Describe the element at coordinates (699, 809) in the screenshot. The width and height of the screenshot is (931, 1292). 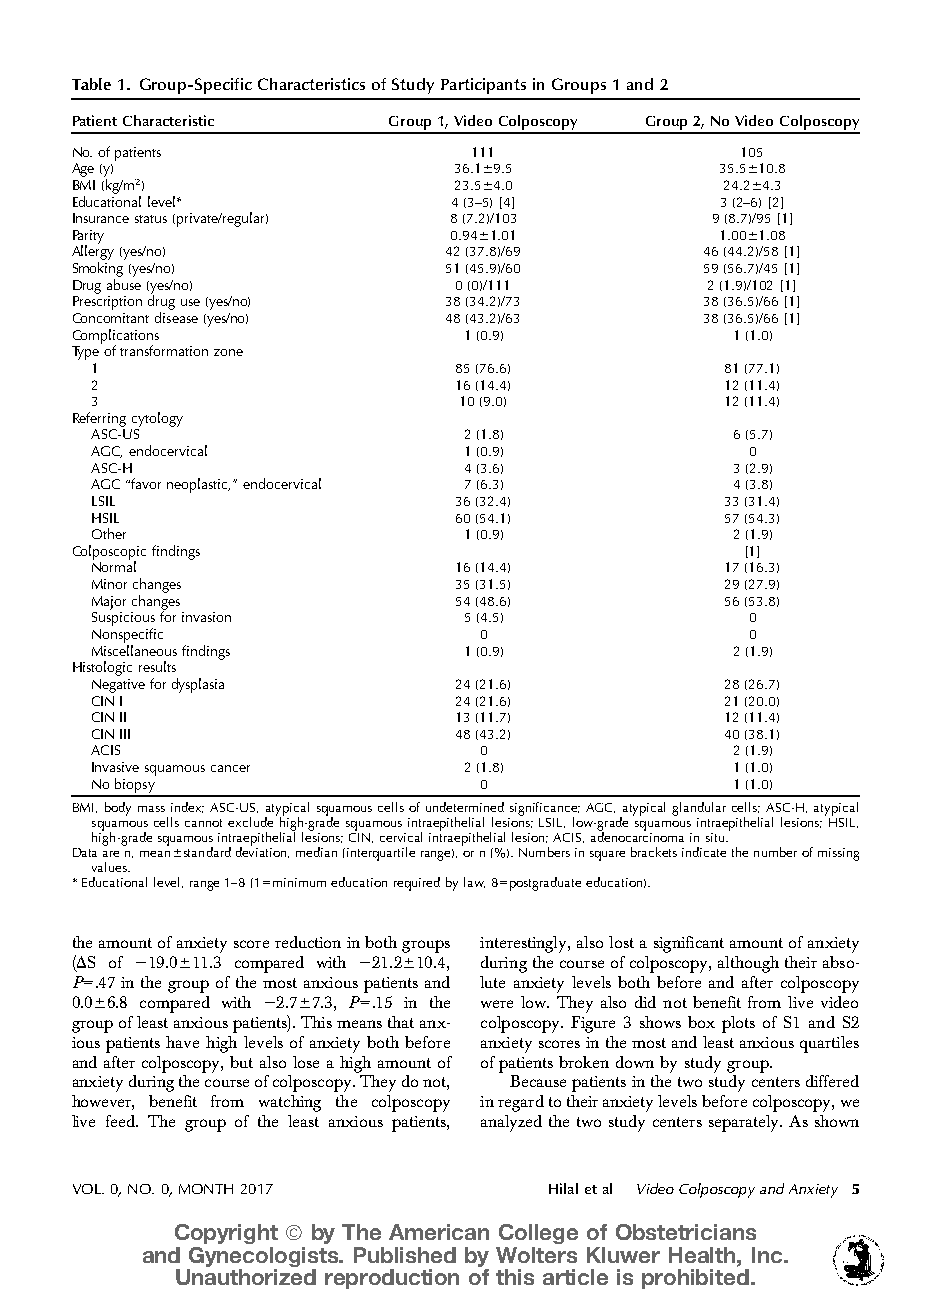
I see `glandular` at that location.
